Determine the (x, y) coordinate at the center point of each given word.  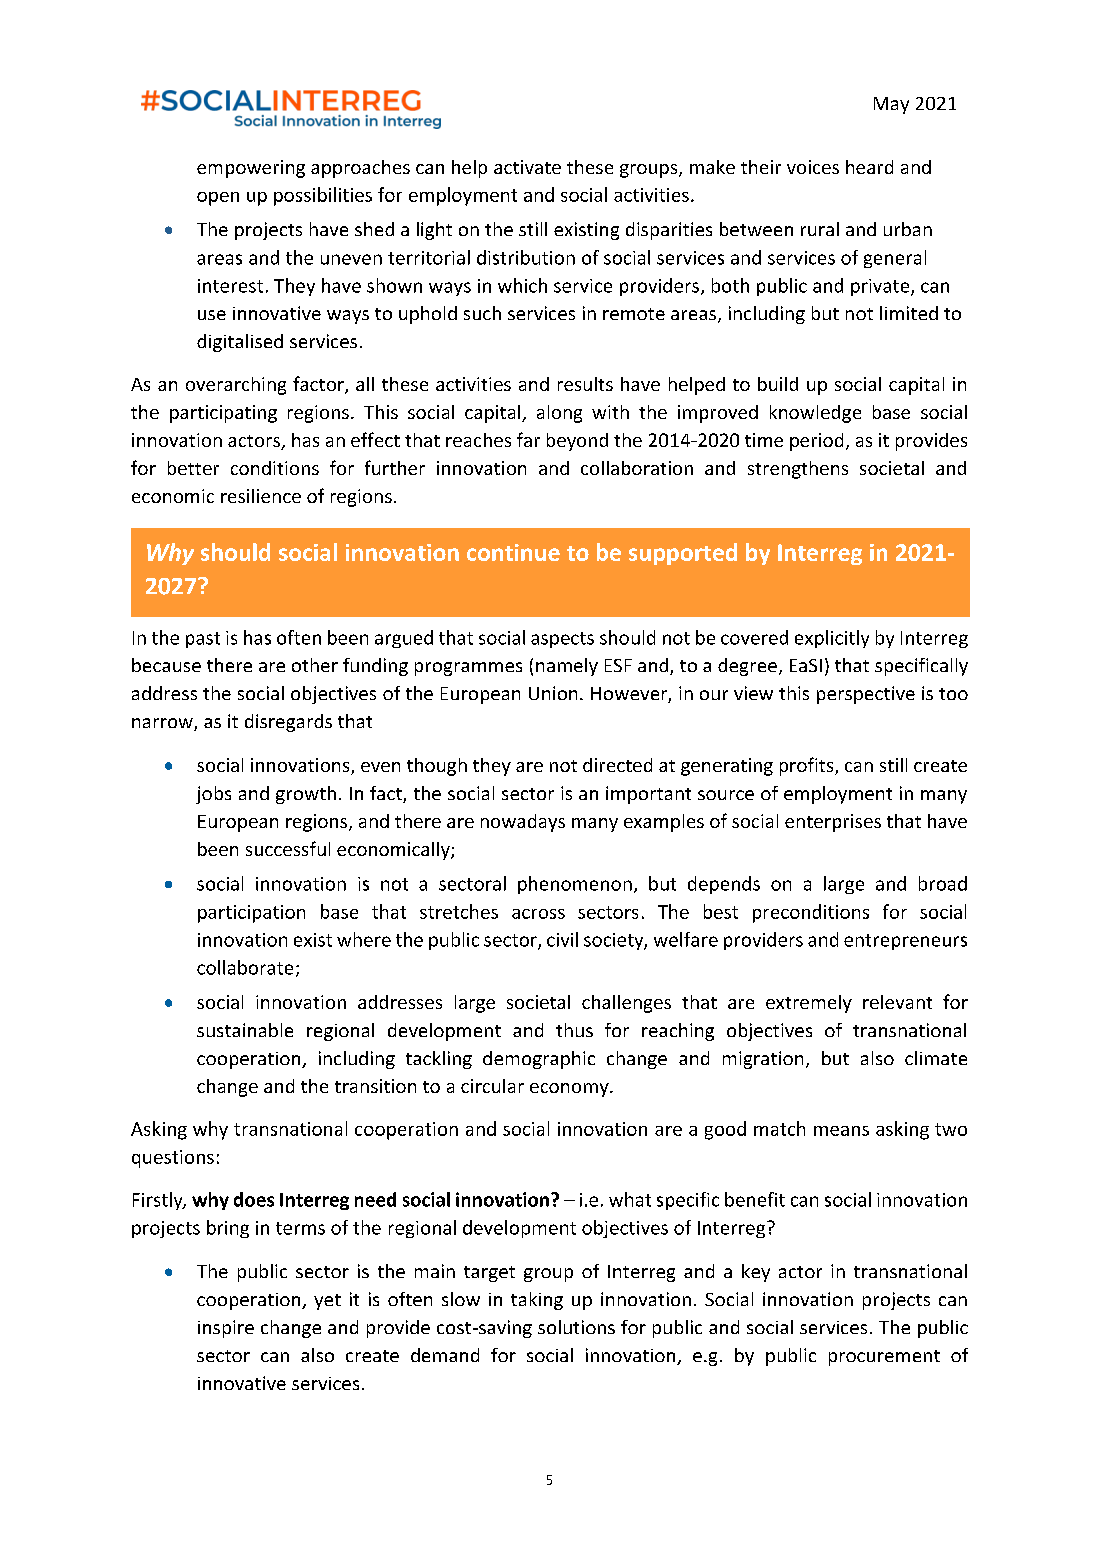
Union (553, 693)
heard (869, 167)
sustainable (245, 1030)
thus (574, 1030)
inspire (226, 1329)
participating (223, 414)
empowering (251, 169)
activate (527, 167)
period (816, 442)
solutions (576, 1327)
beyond (577, 442)
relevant (897, 1002)
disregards (288, 723)
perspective (866, 695)
